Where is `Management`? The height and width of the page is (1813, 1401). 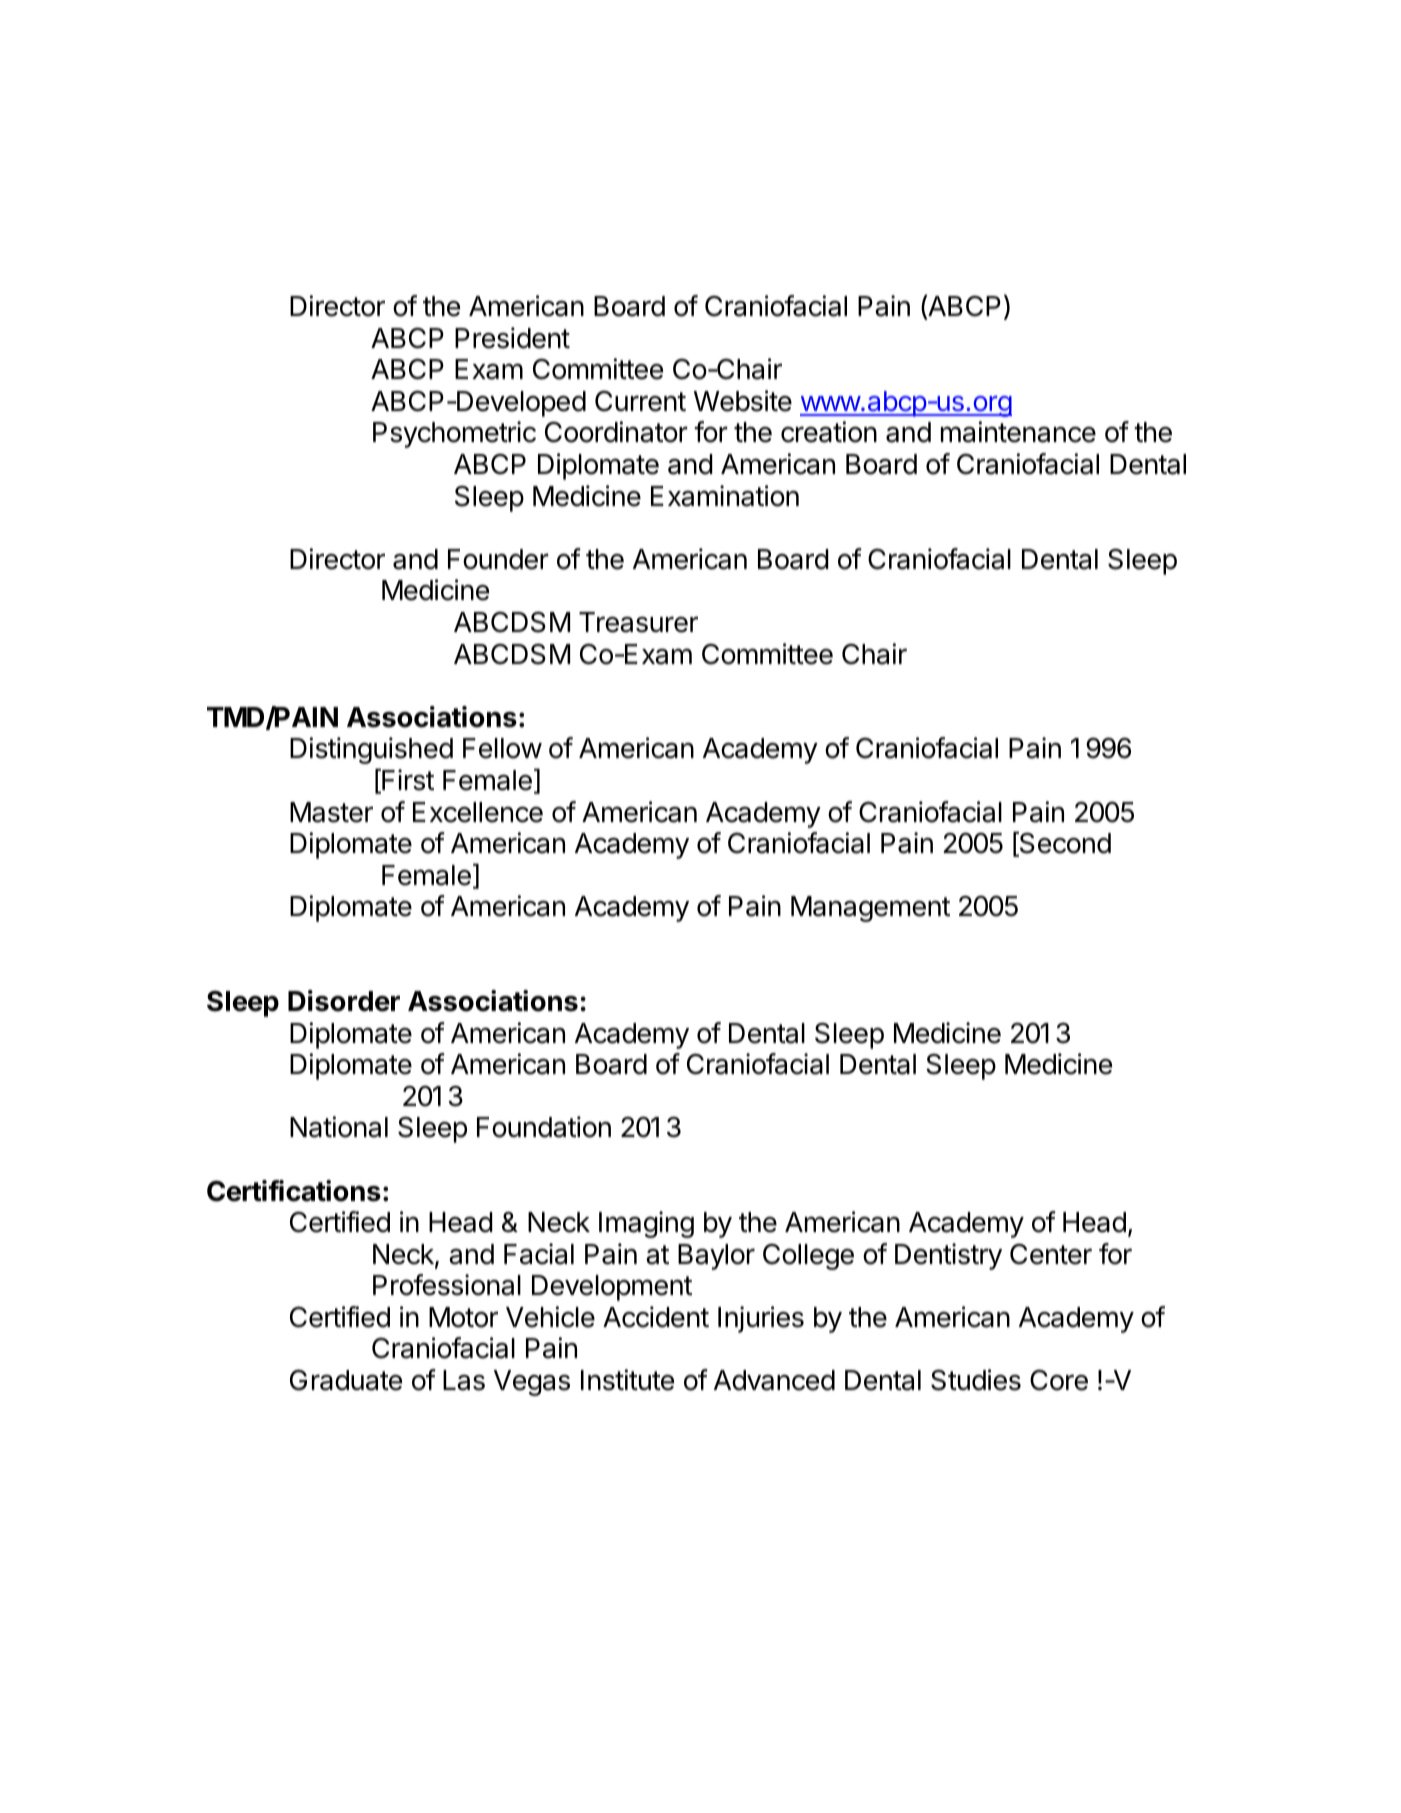 Management is located at coordinates (870, 909).
